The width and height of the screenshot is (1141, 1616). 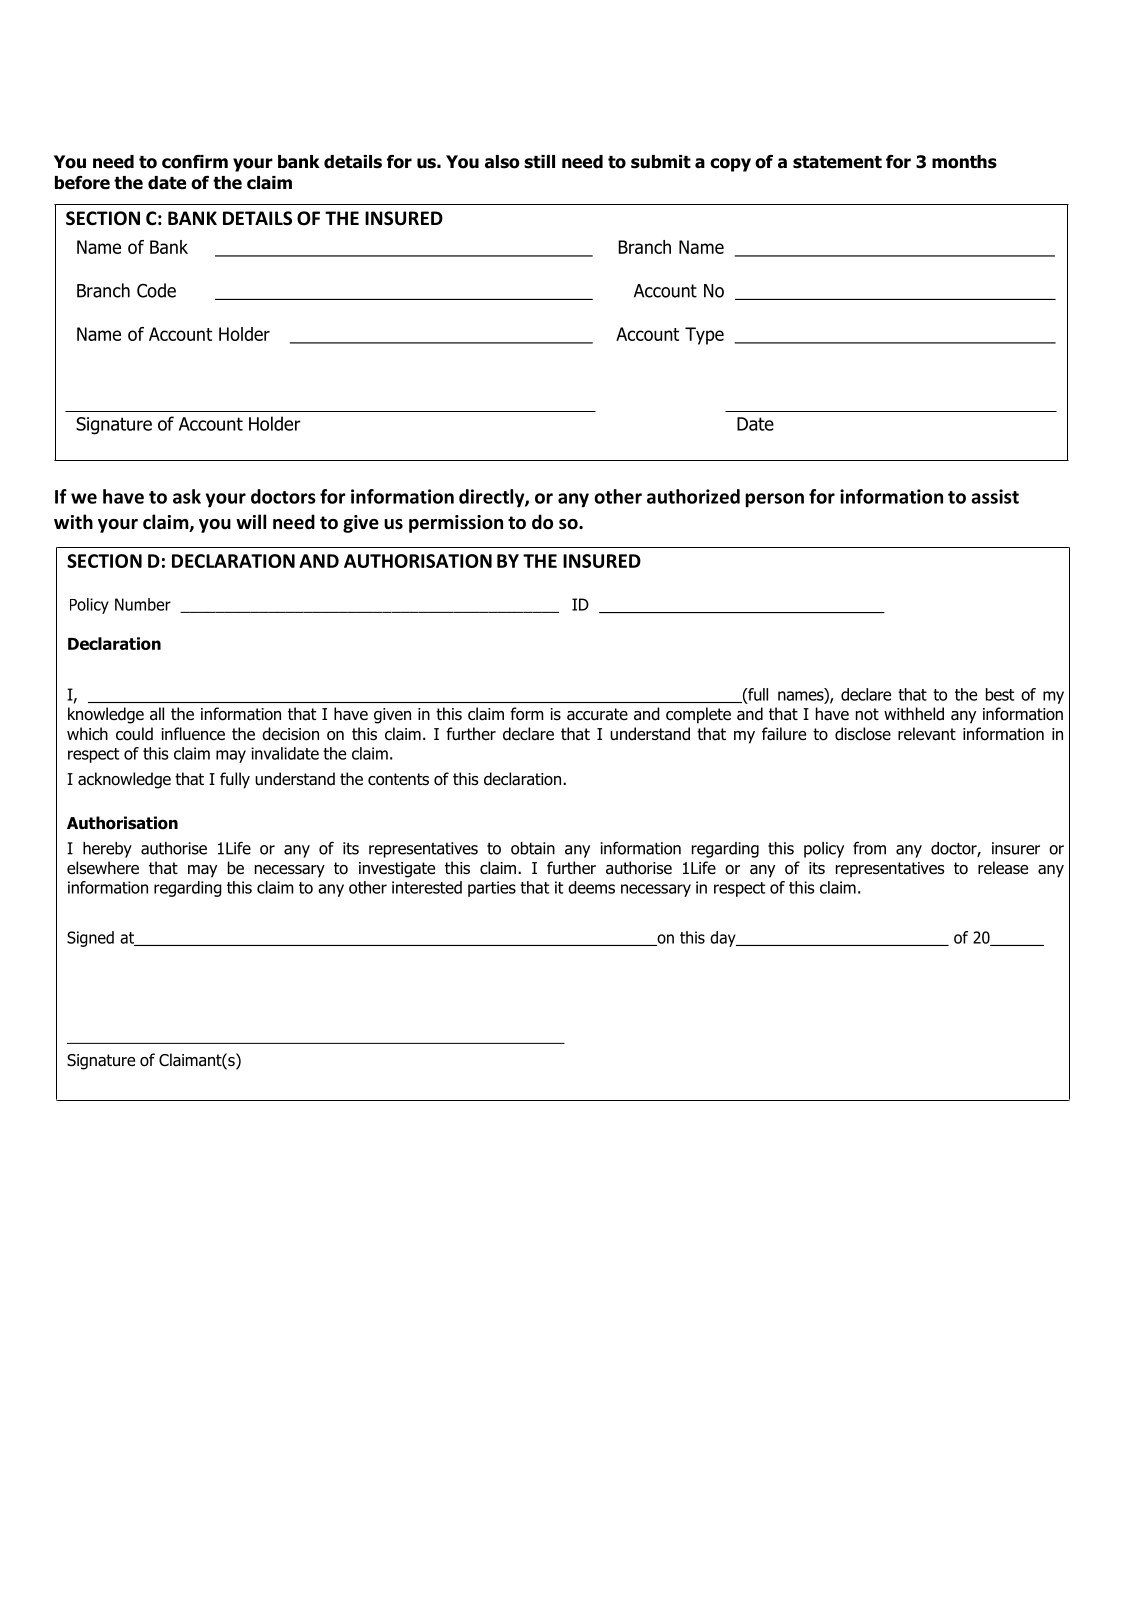 I want to click on deems, so click(x=591, y=887).
